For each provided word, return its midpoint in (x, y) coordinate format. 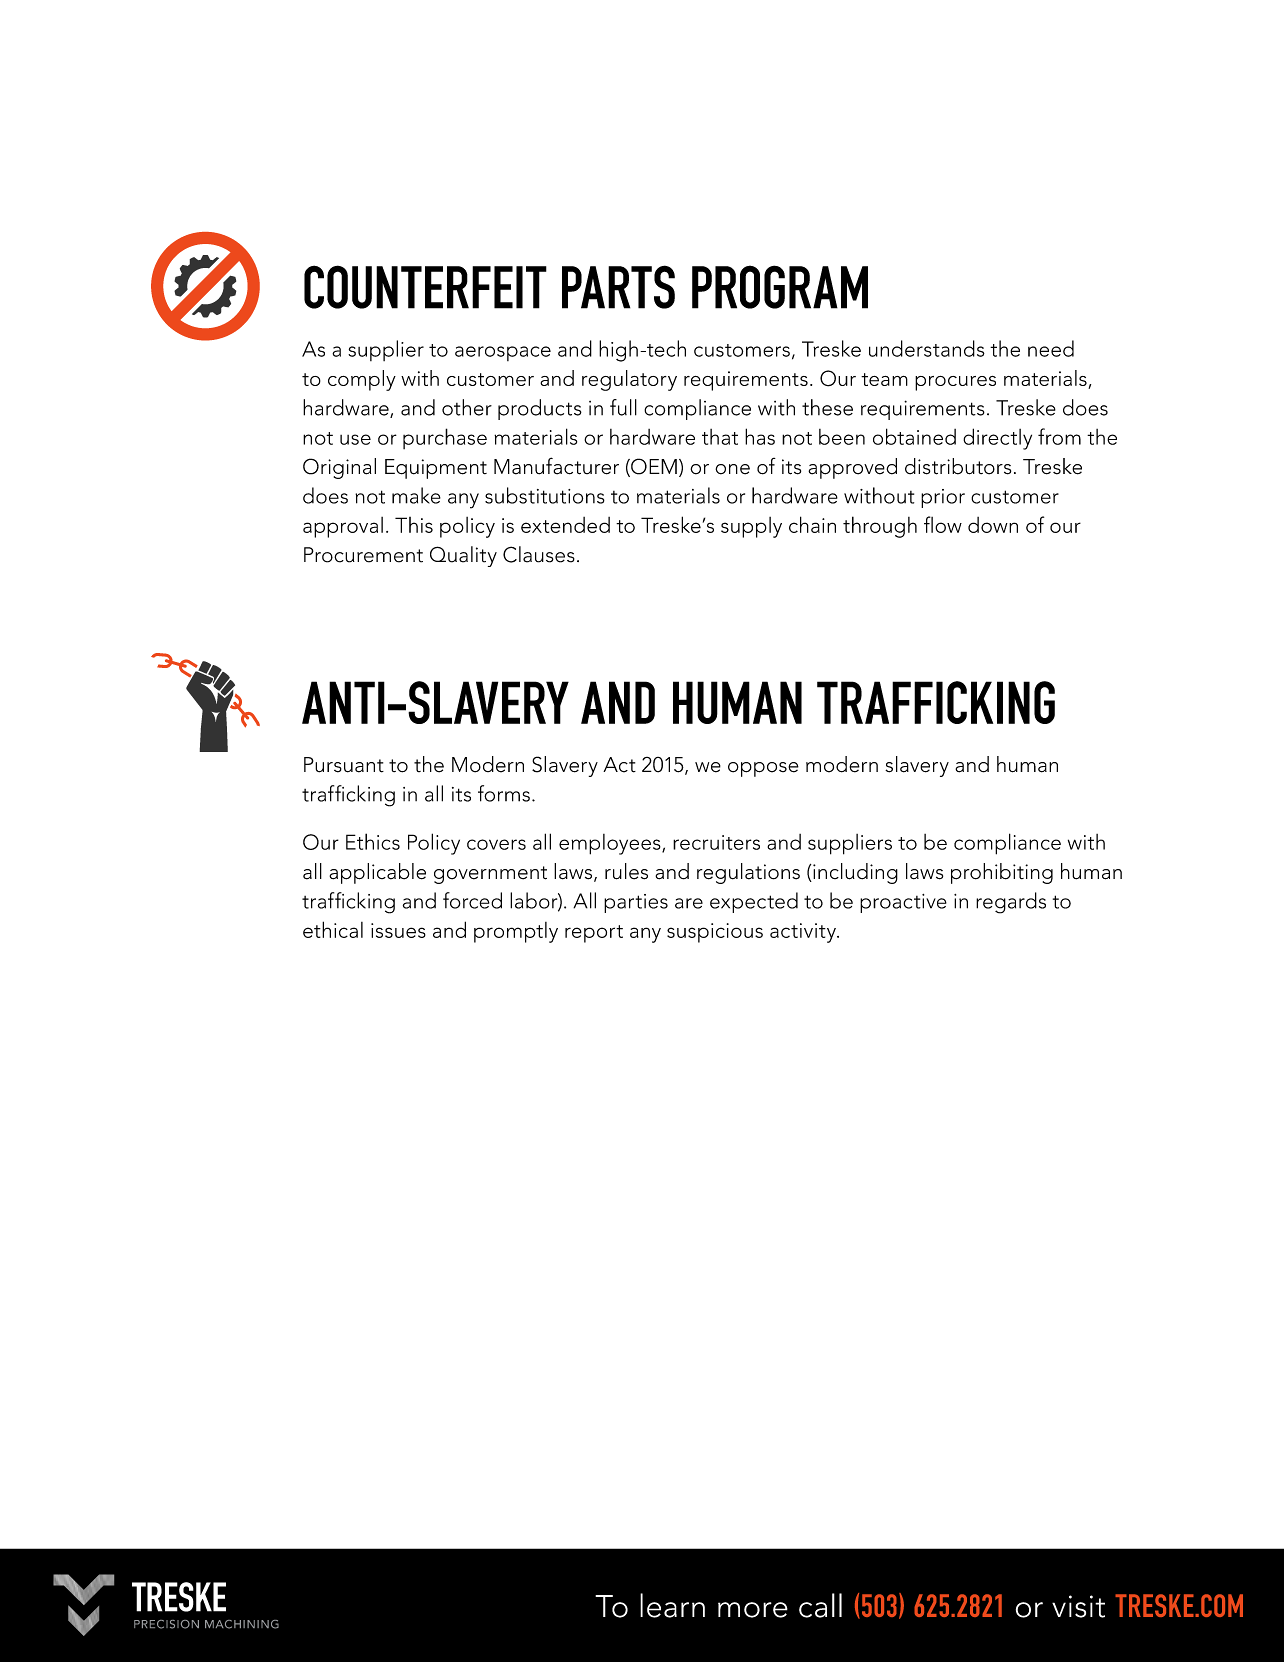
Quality (463, 556)
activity (804, 933)
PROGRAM (780, 287)
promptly (516, 932)
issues (398, 930)
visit (1078, 1606)
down (993, 525)
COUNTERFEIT (425, 287)
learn (672, 1605)
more (753, 1610)
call (820, 1605)
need (1051, 348)
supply (751, 527)
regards (1011, 903)
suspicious (715, 933)
